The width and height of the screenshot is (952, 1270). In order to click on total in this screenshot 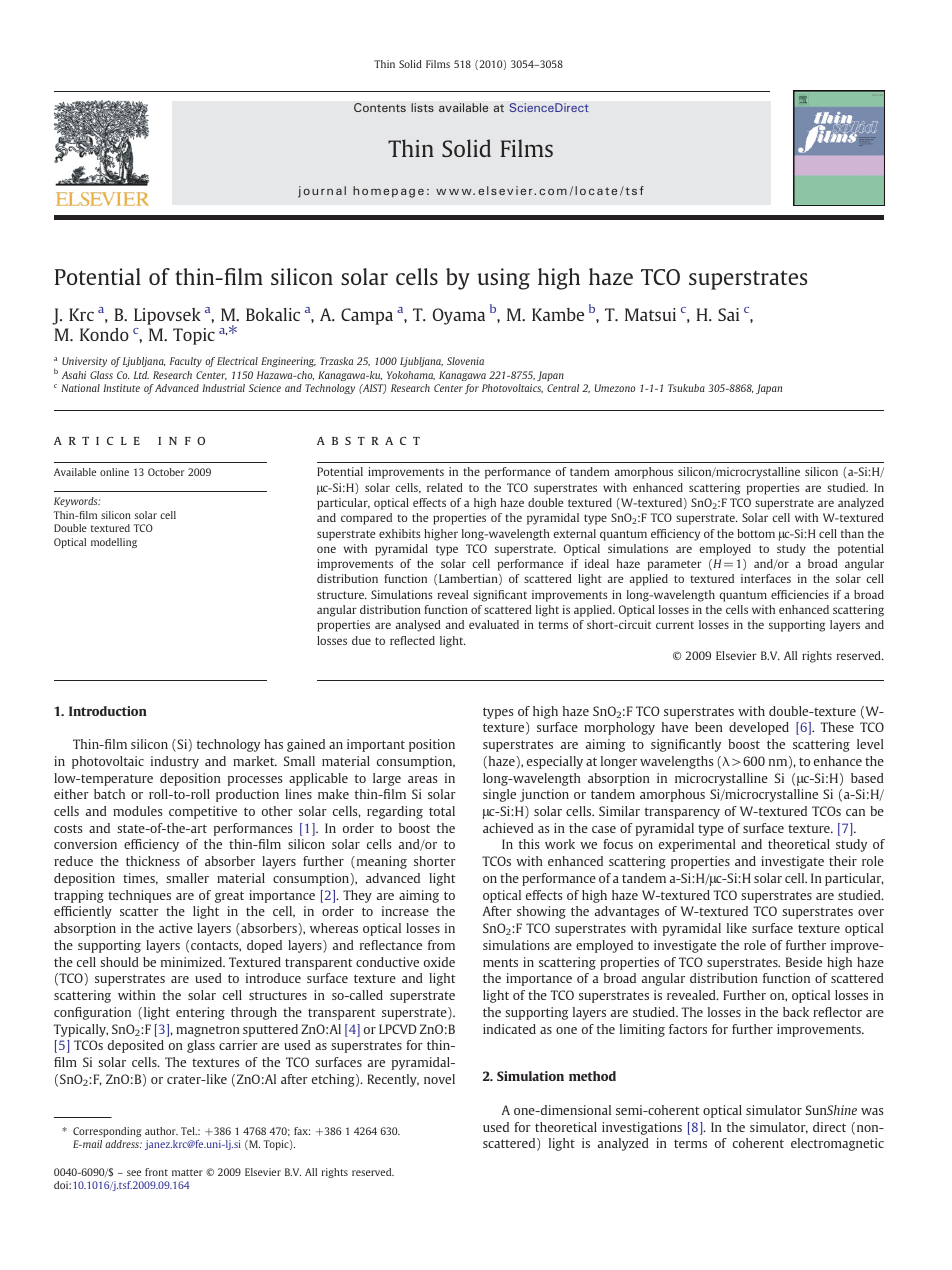, I will do `click(442, 811)`.
